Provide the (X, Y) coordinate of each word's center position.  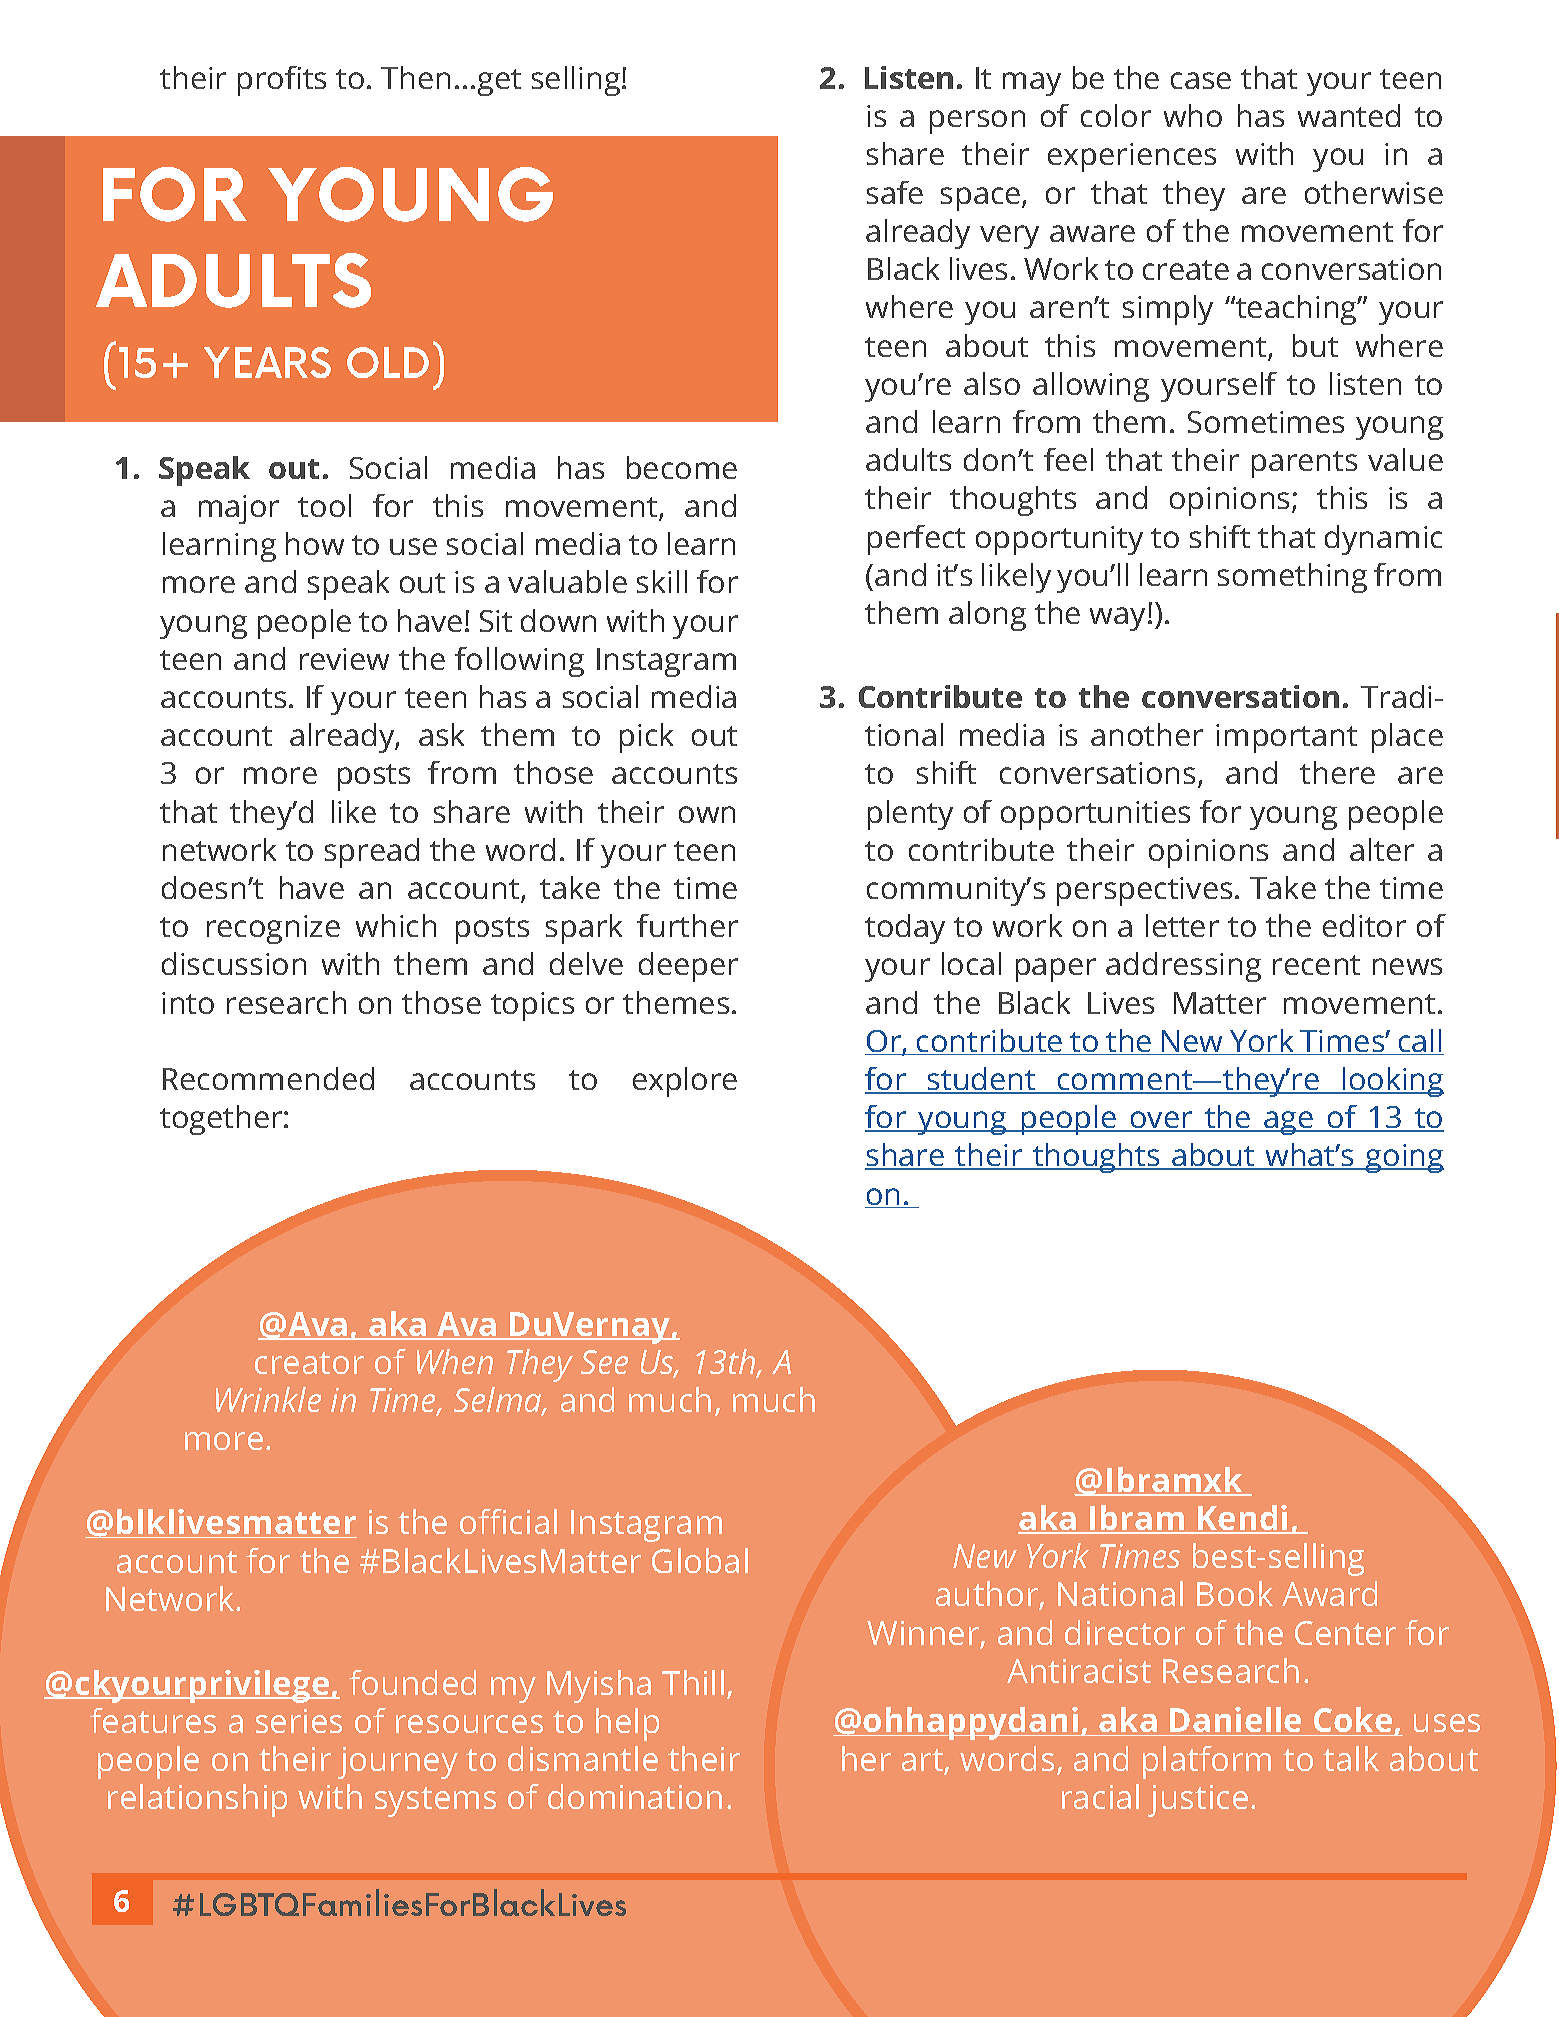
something (1292, 578)
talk (1351, 1758)
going (1404, 1158)
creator (309, 1363)
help (627, 1724)
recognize (273, 929)
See (604, 1362)
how (315, 543)
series (299, 1721)
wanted (1349, 115)
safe (895, 192)
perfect (916, 540)
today (905, 929)
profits (282, 81)
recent (1316, 965)
